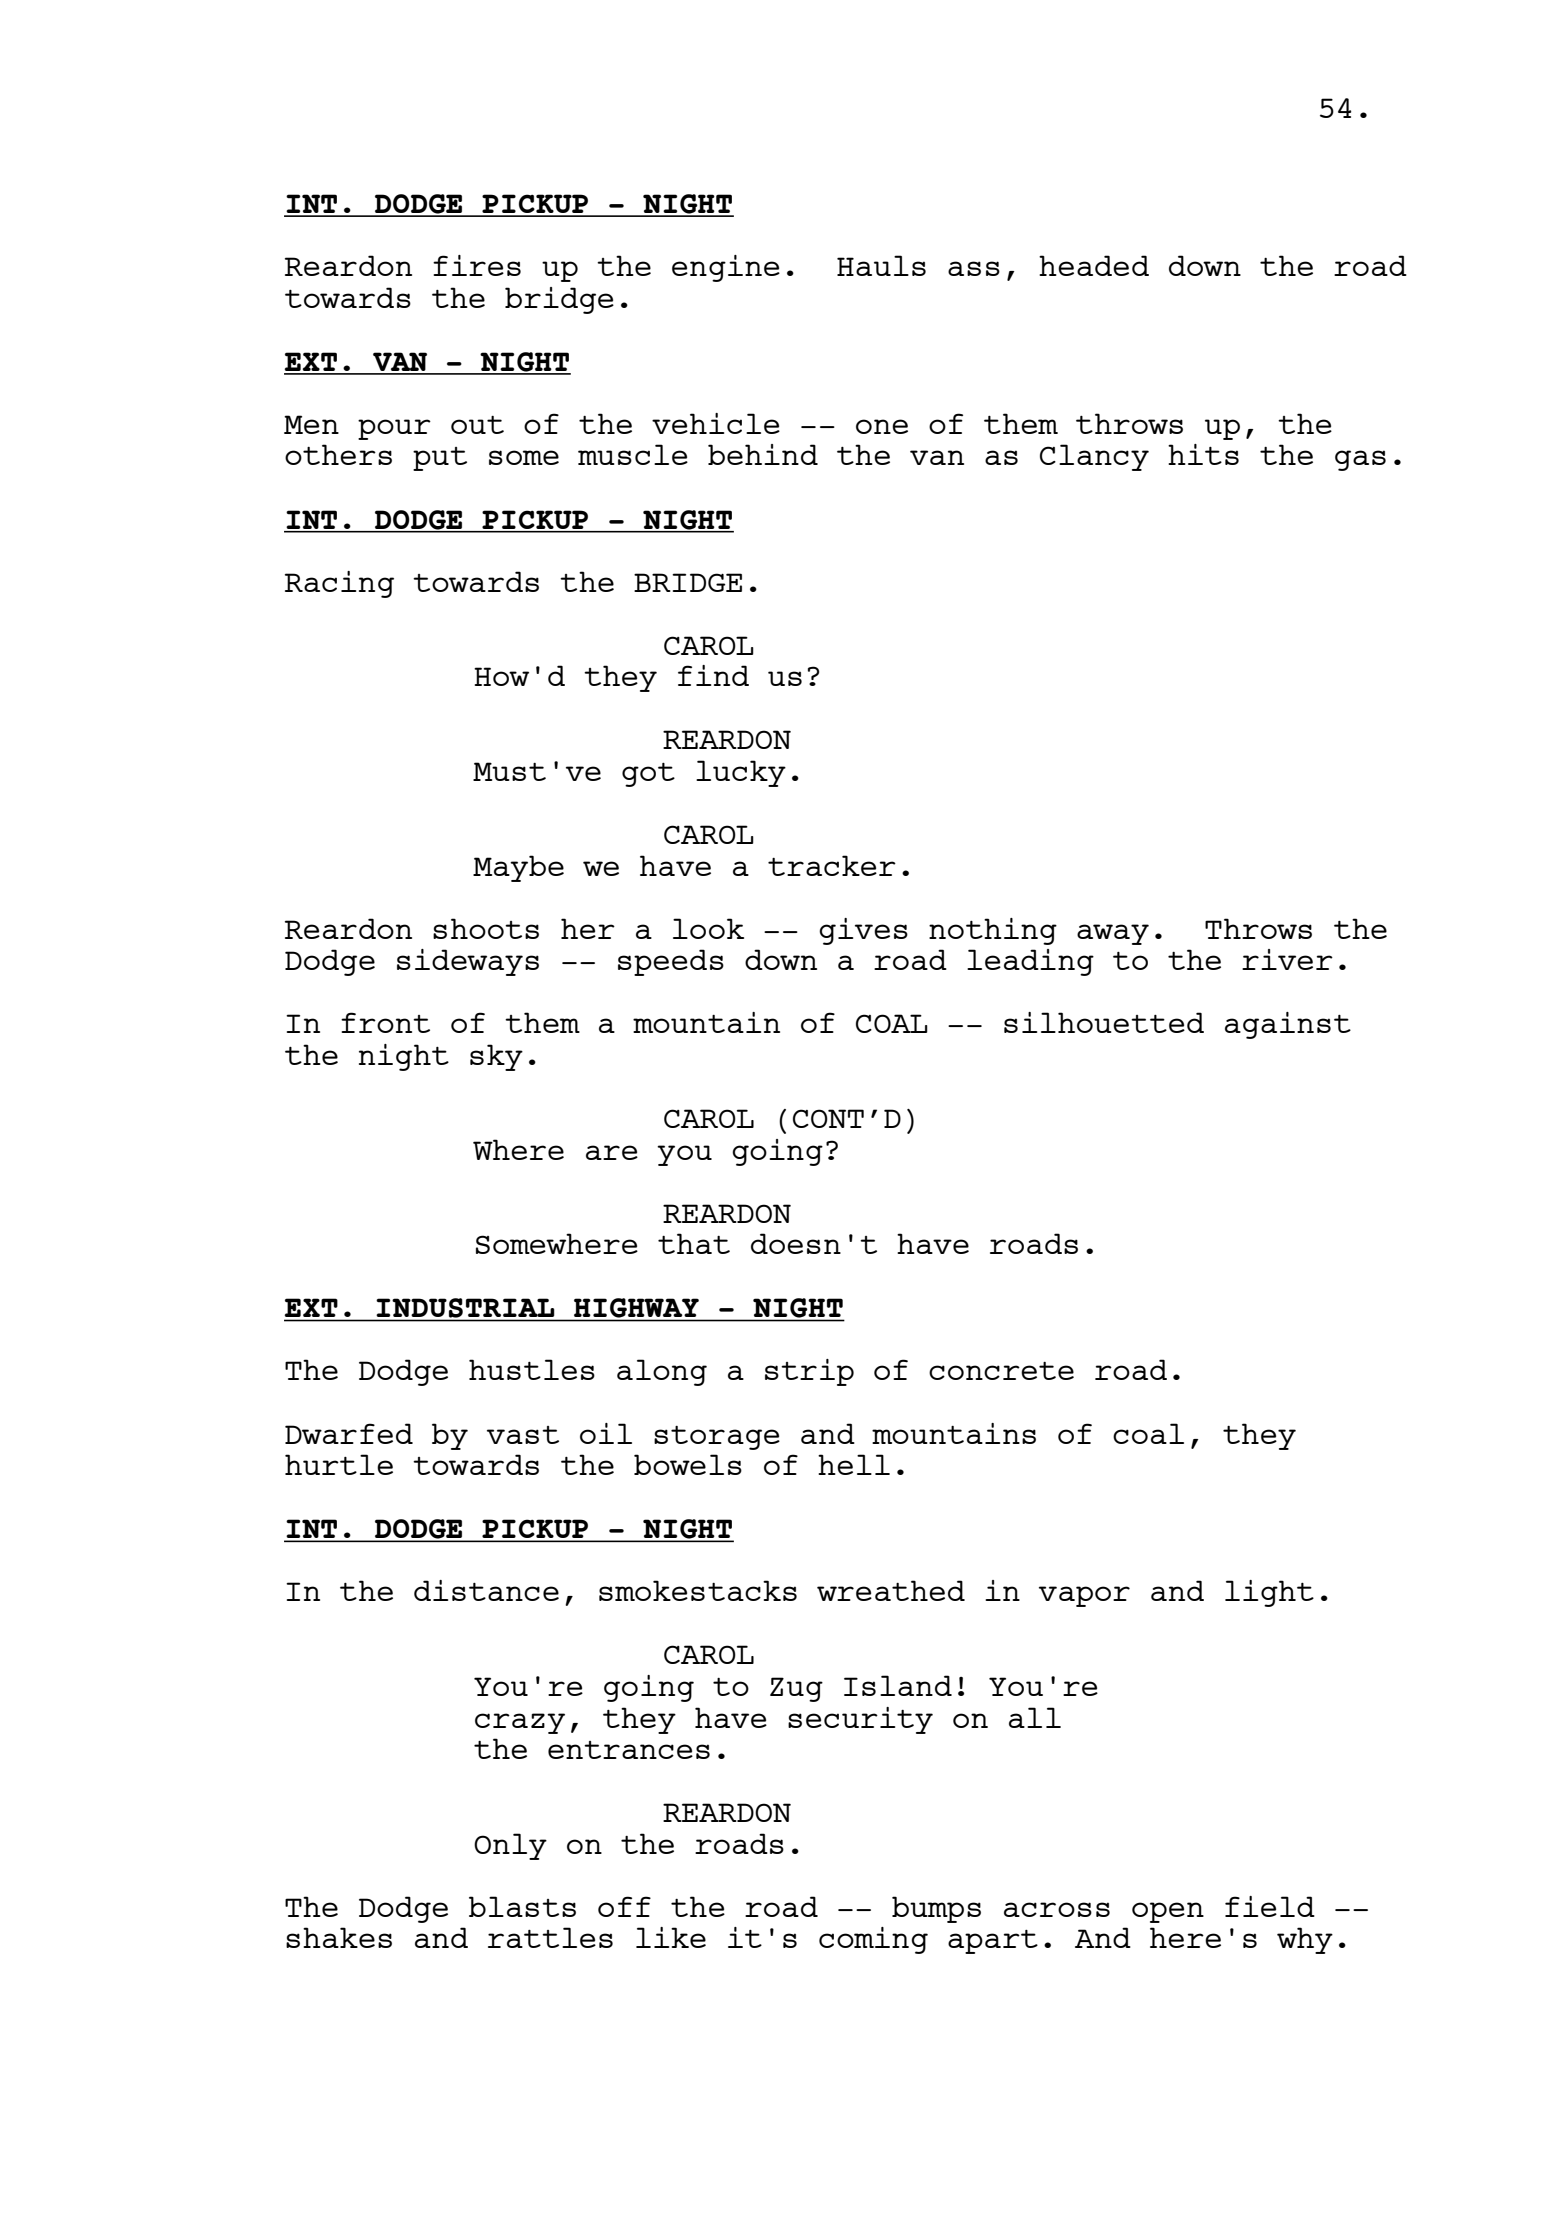 The height and width of the screenshot is (2214, 1565). Describe the element at coordinates (881, 265) in the screenshot. I see `Hauls` at that location.
